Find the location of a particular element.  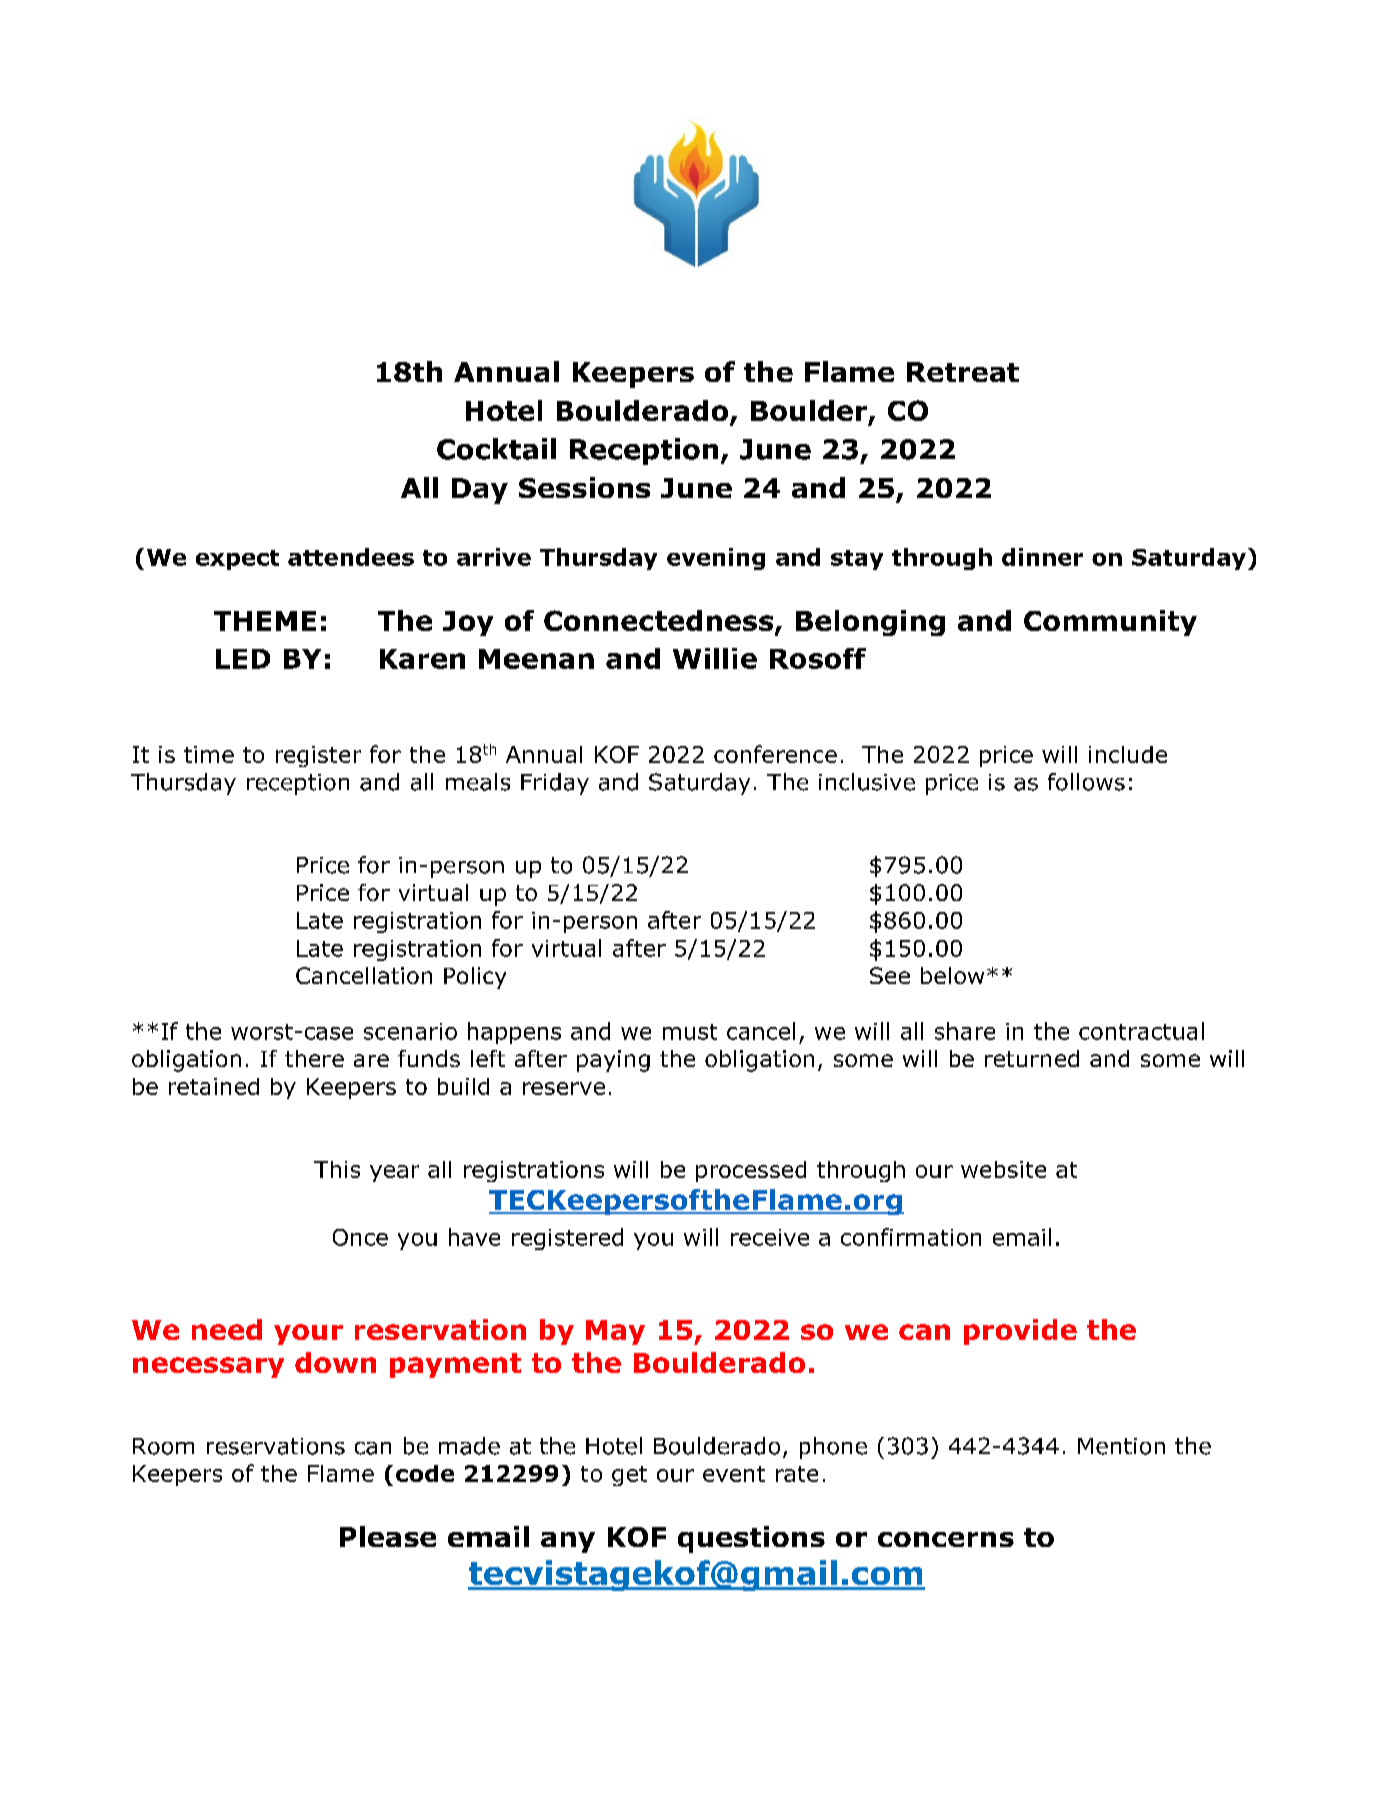

Sessions is located at coordinates (584, 487).
